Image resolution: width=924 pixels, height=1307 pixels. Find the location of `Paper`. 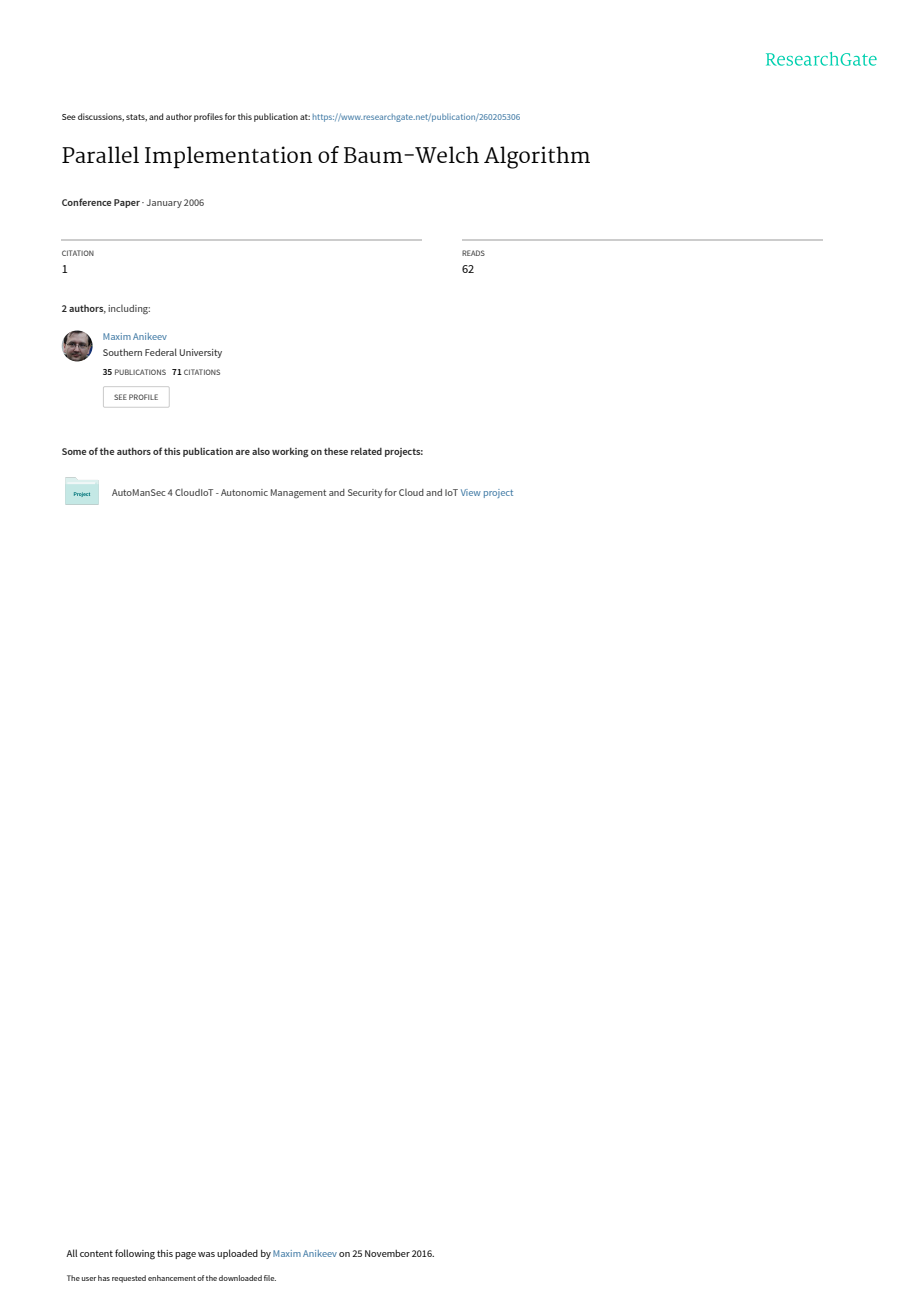

Paper is located at coordinates (127, 203).
